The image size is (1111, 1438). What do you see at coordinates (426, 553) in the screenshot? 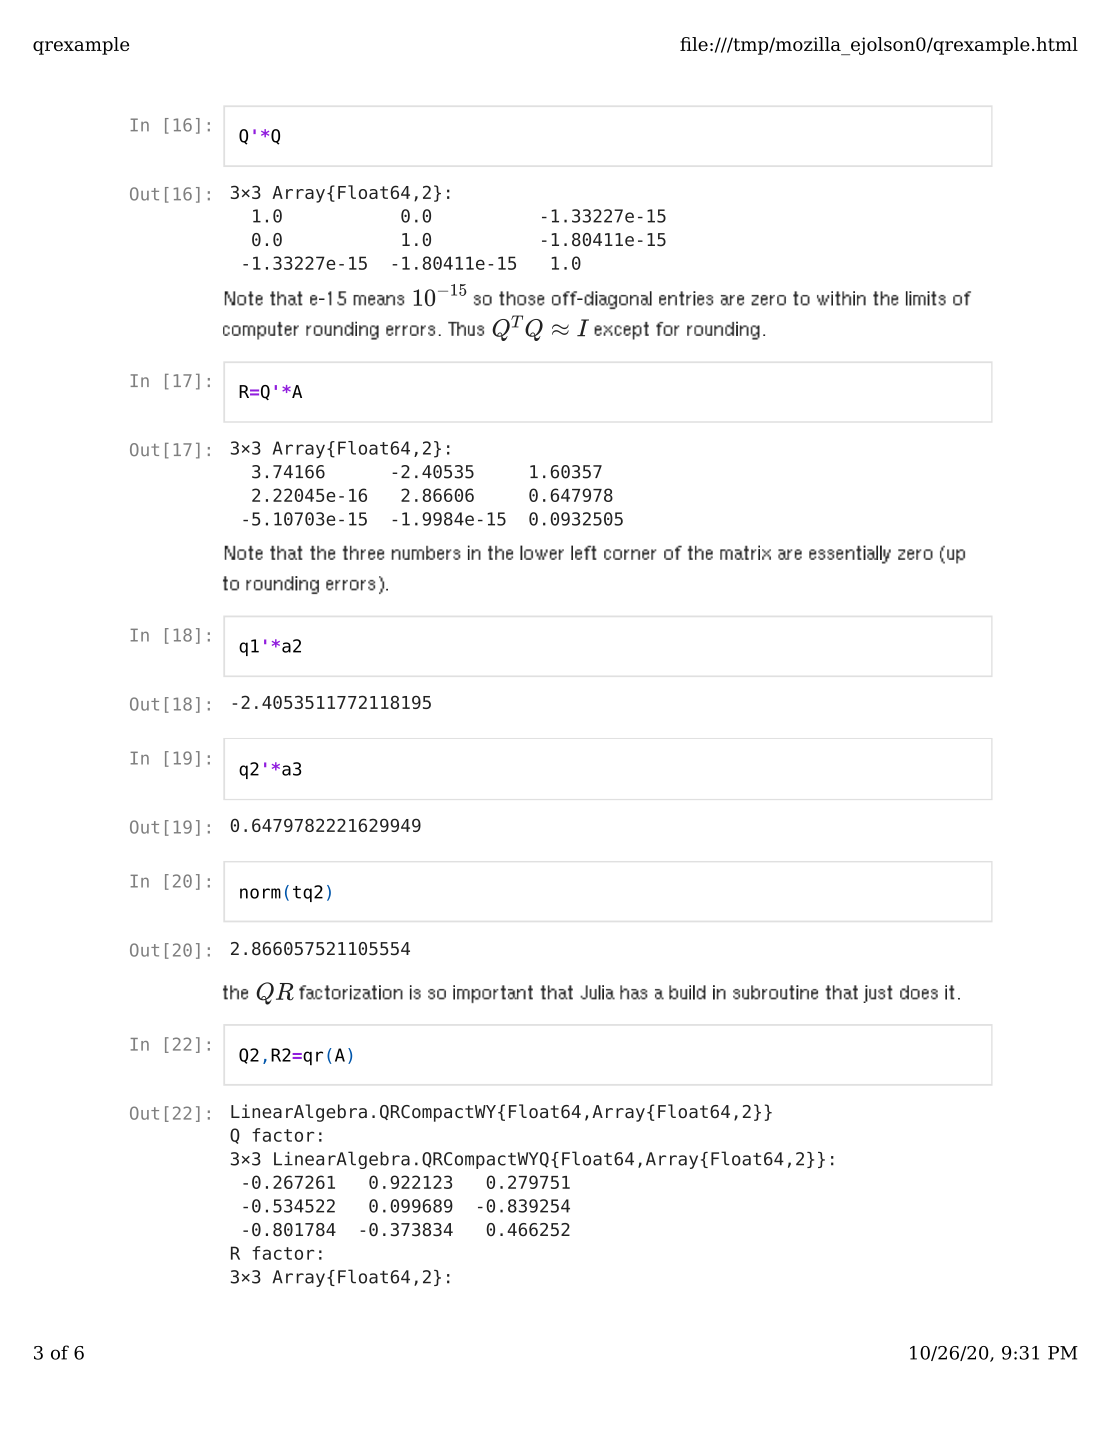
I see `numbers` at bounding box center [426, 553].
